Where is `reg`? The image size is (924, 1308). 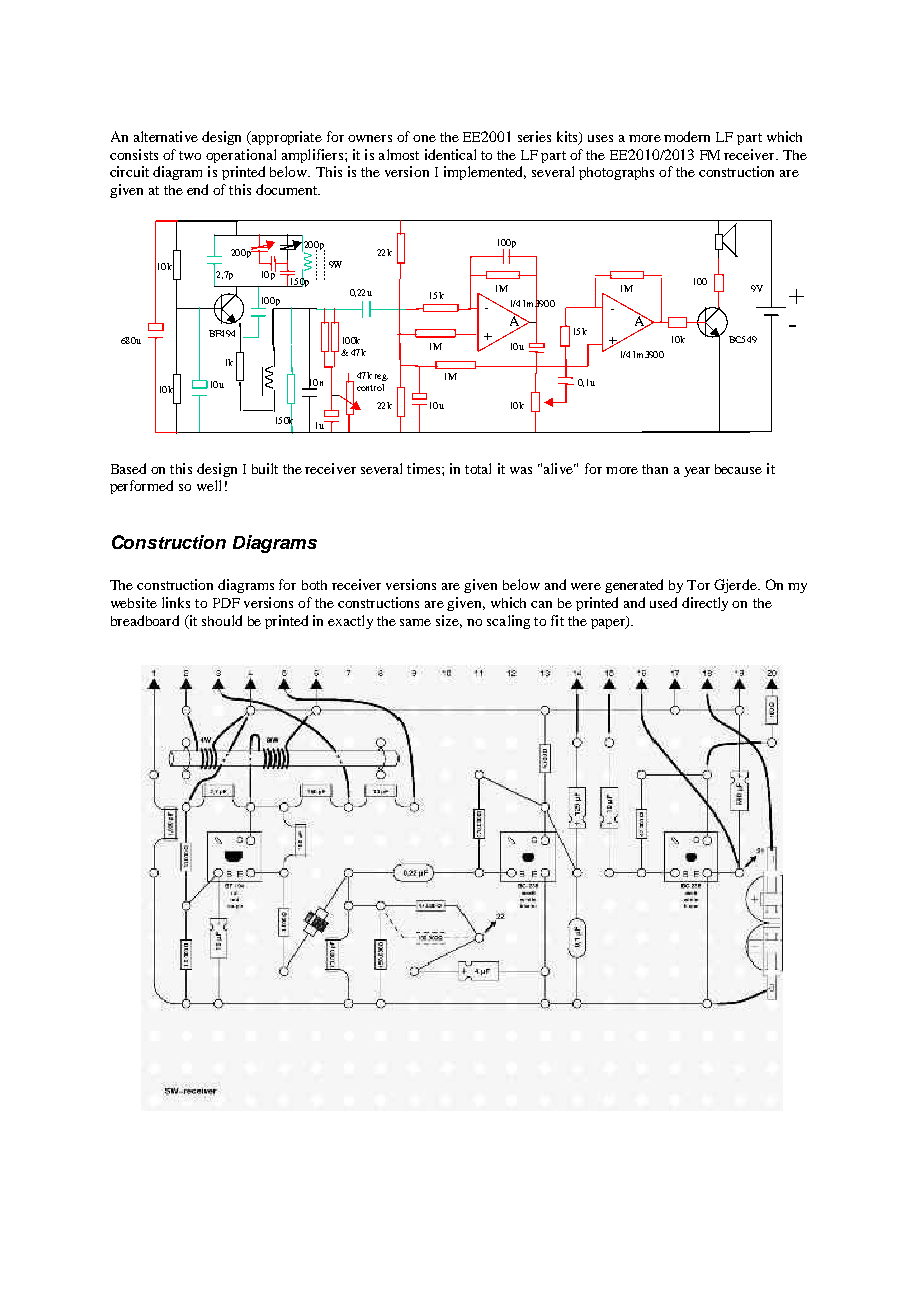 reg is located at coordinates (381, 377).
